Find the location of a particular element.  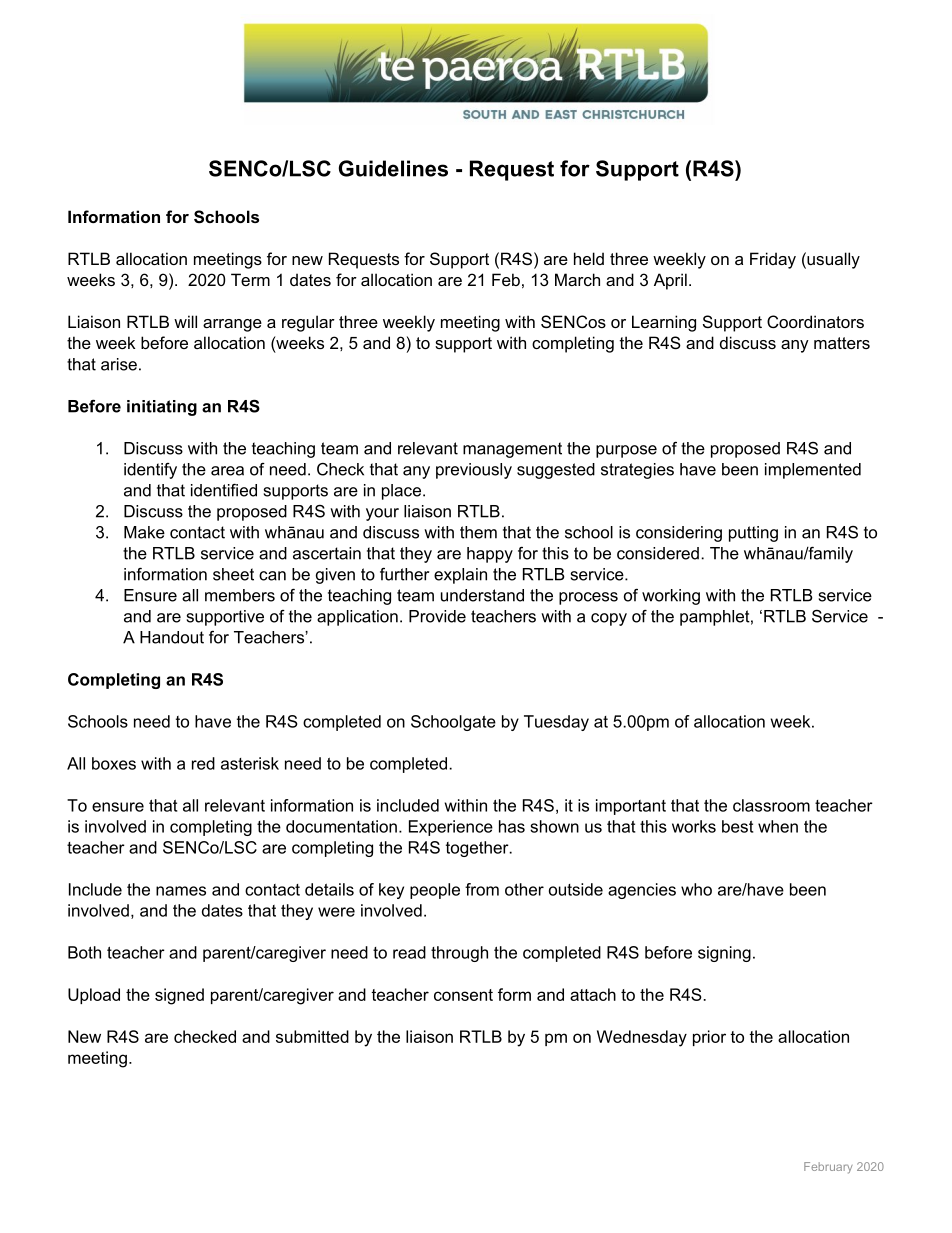

Term is located at coordinates (250, 279).
